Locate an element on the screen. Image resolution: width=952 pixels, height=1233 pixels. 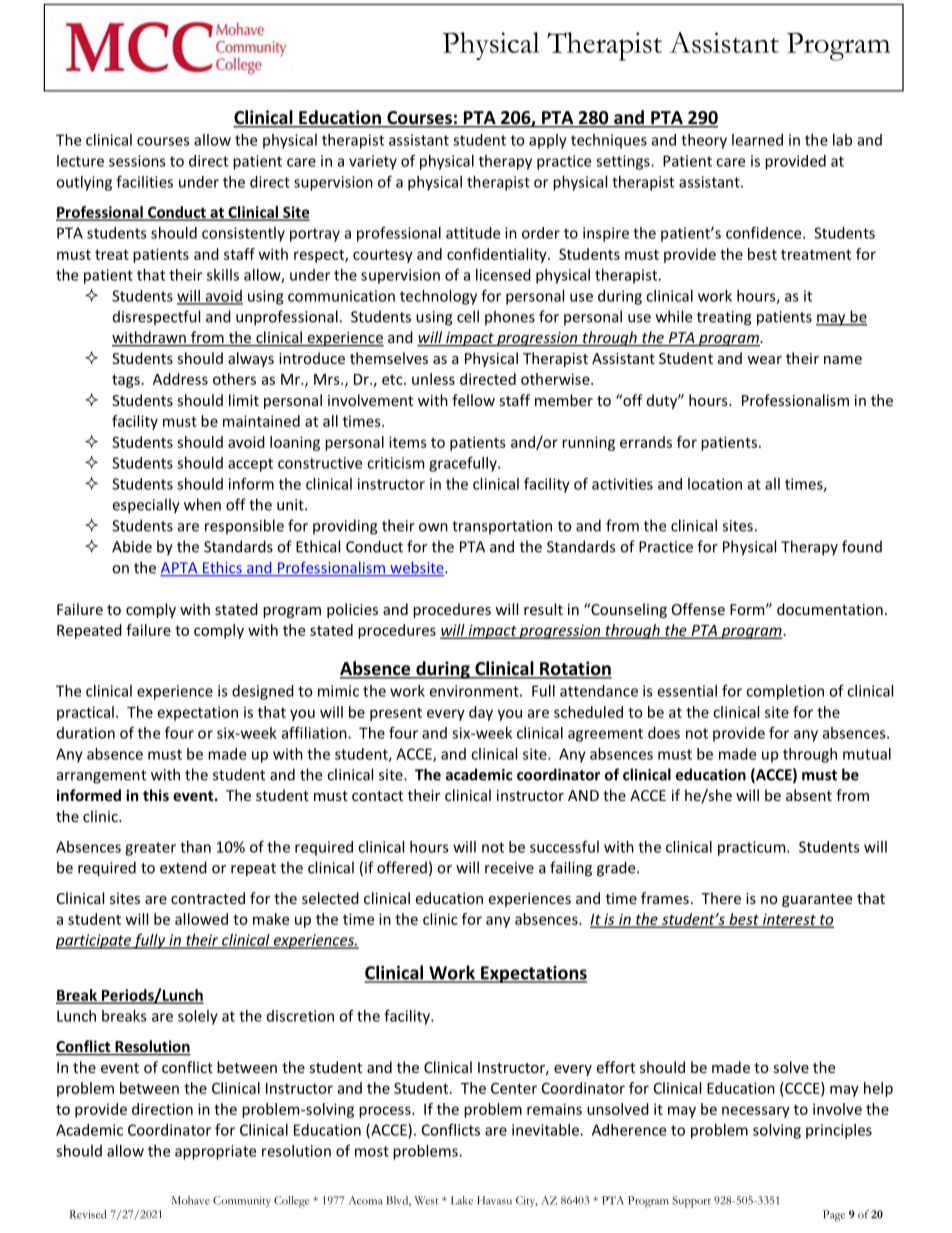
appropriate is located at coordinates (215, 1152).
